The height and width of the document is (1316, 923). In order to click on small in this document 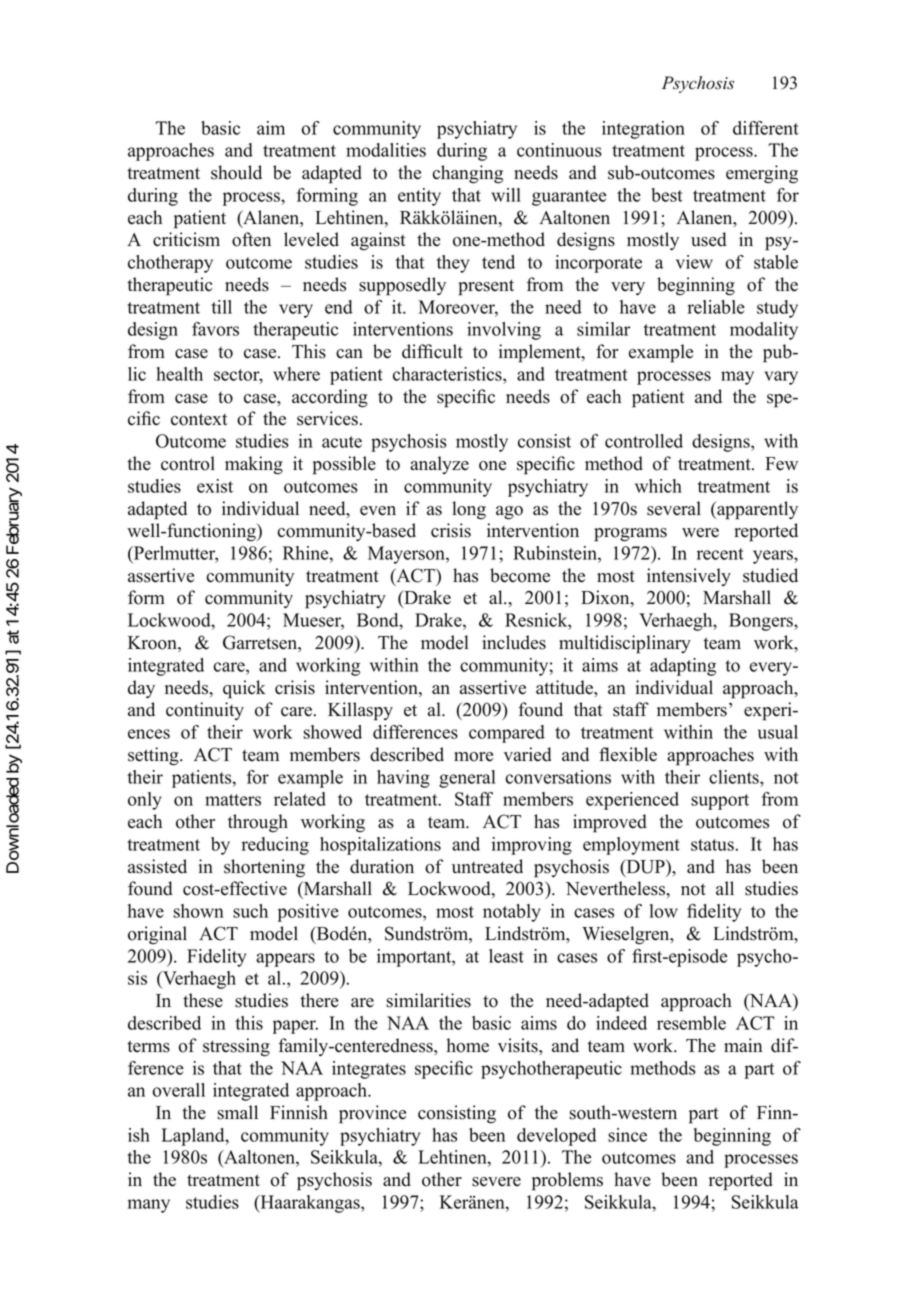, I will do `click(237, 1112)`.
